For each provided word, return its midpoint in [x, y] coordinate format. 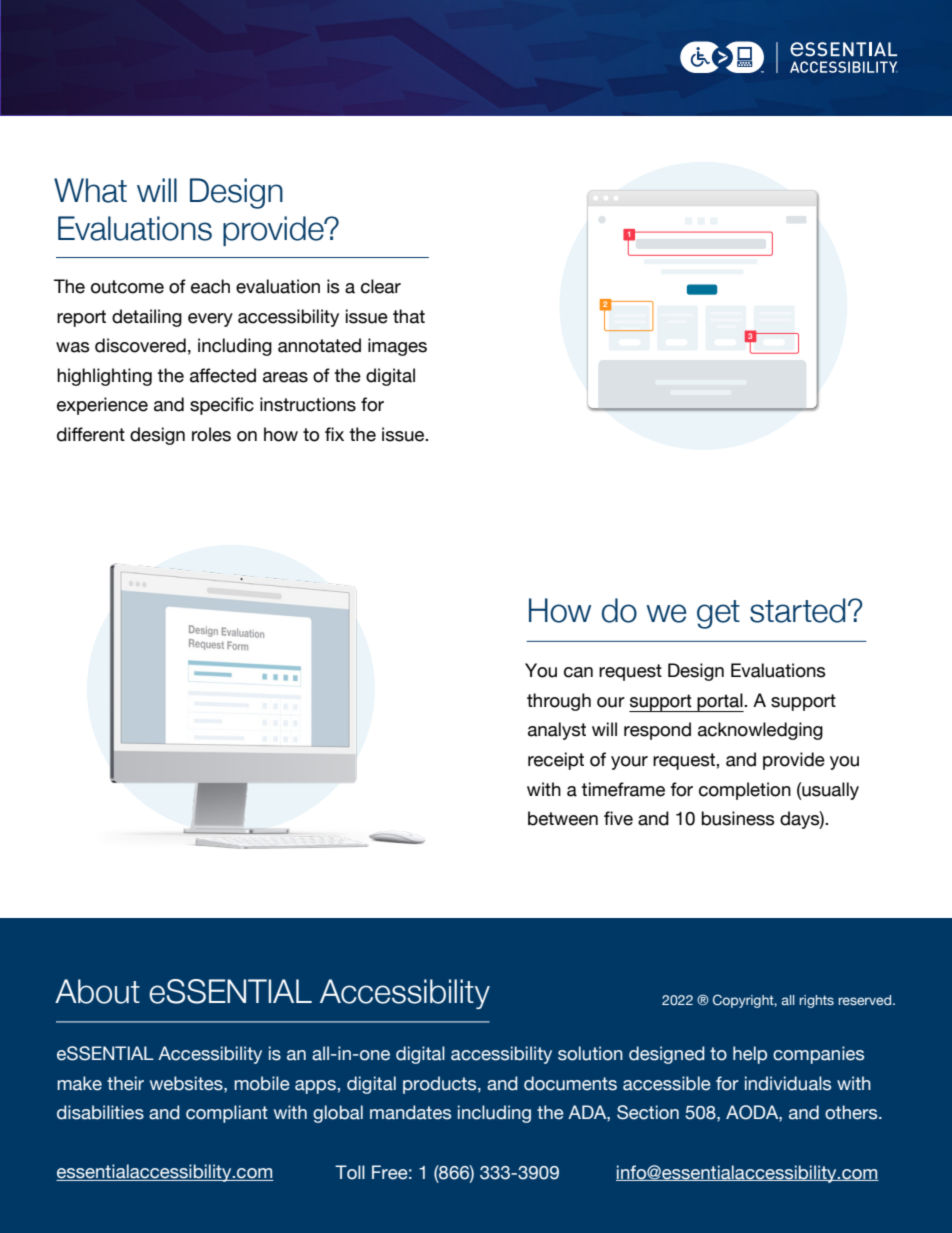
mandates [410, 1112]
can [578, 672]
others [852, 1112]
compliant [227, 1114]
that [409, 316]
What [90, 190]
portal [720, 702]
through [559, 702]
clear [381, 286]
